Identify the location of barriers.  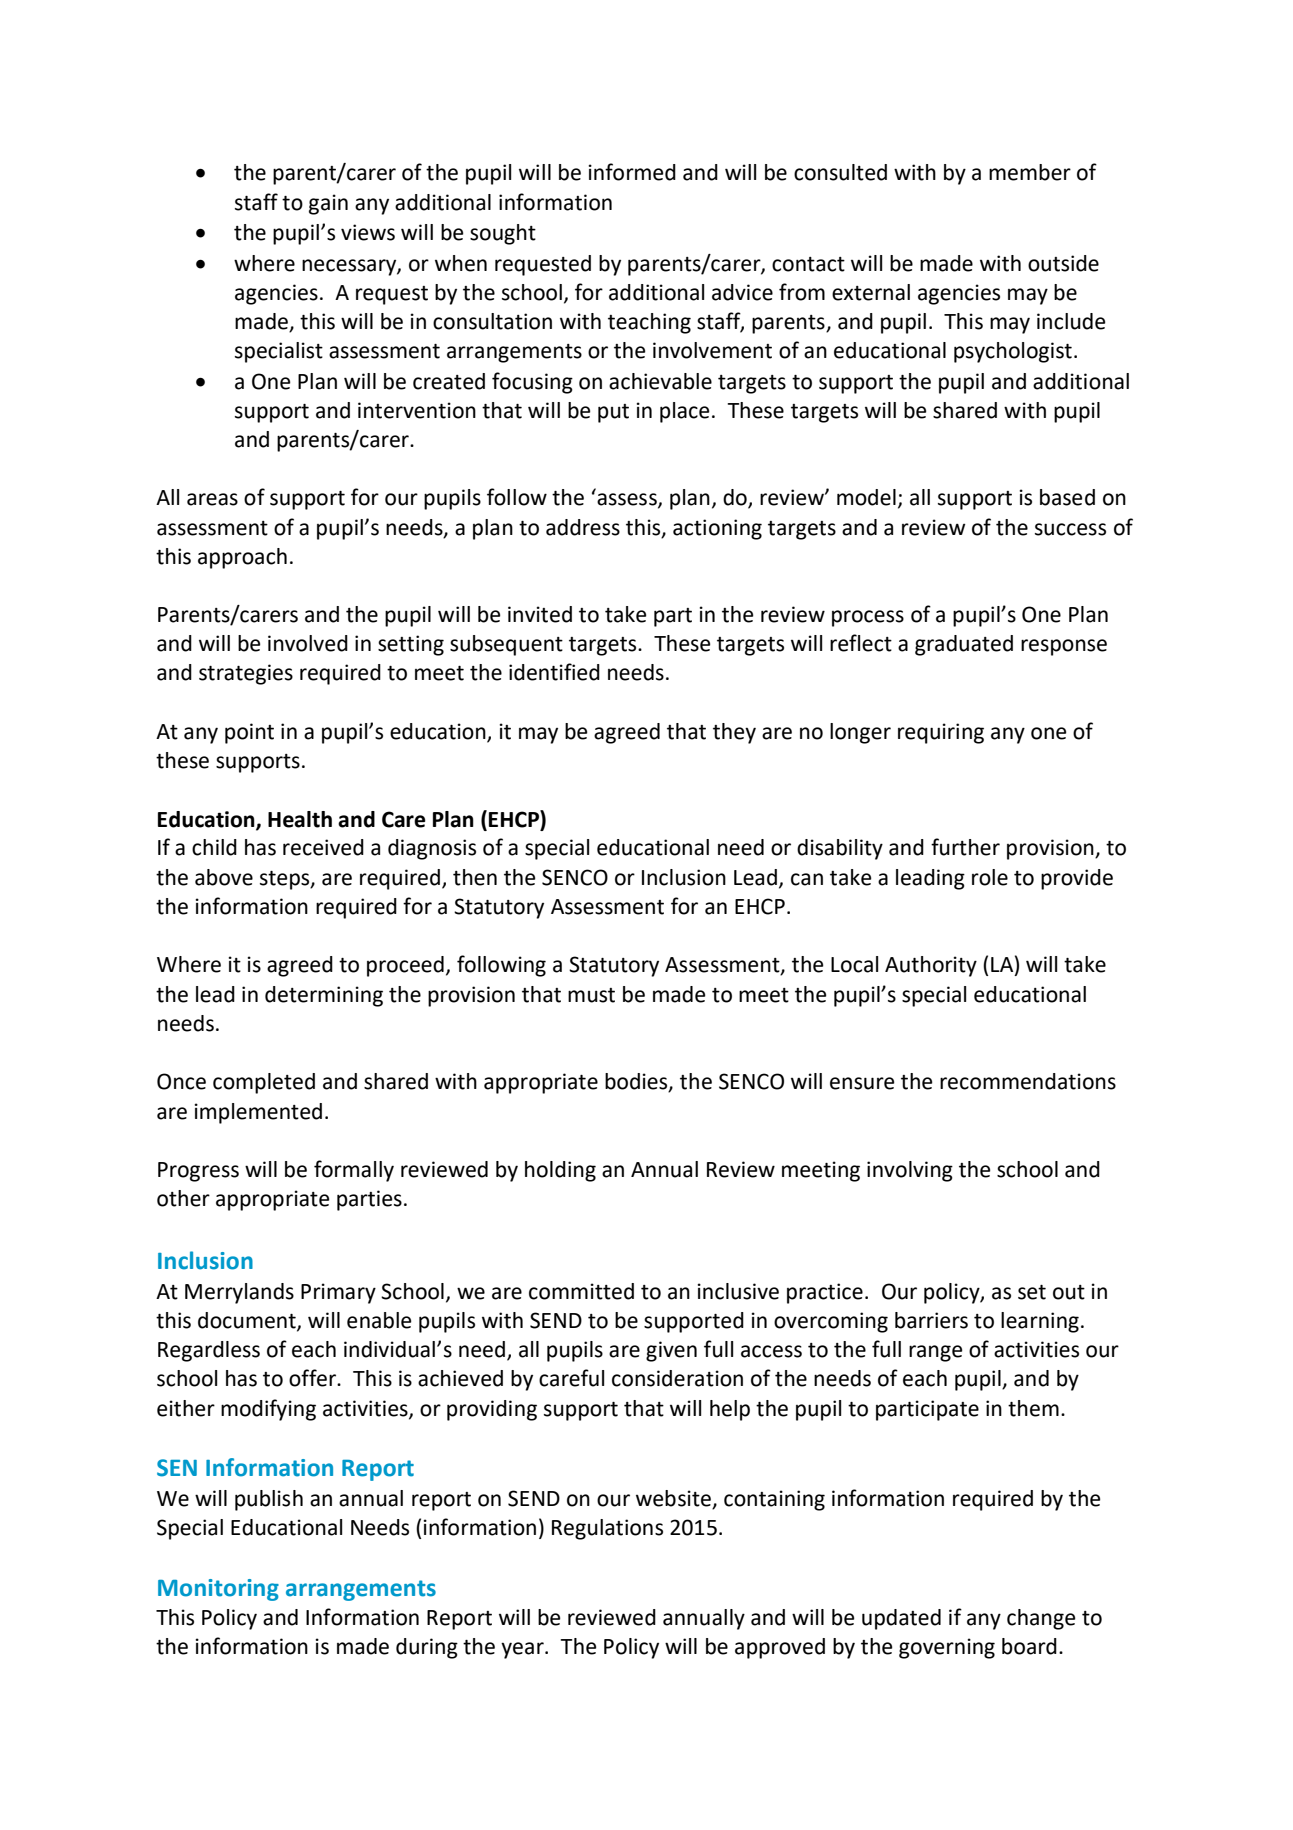
(931, 1320).
